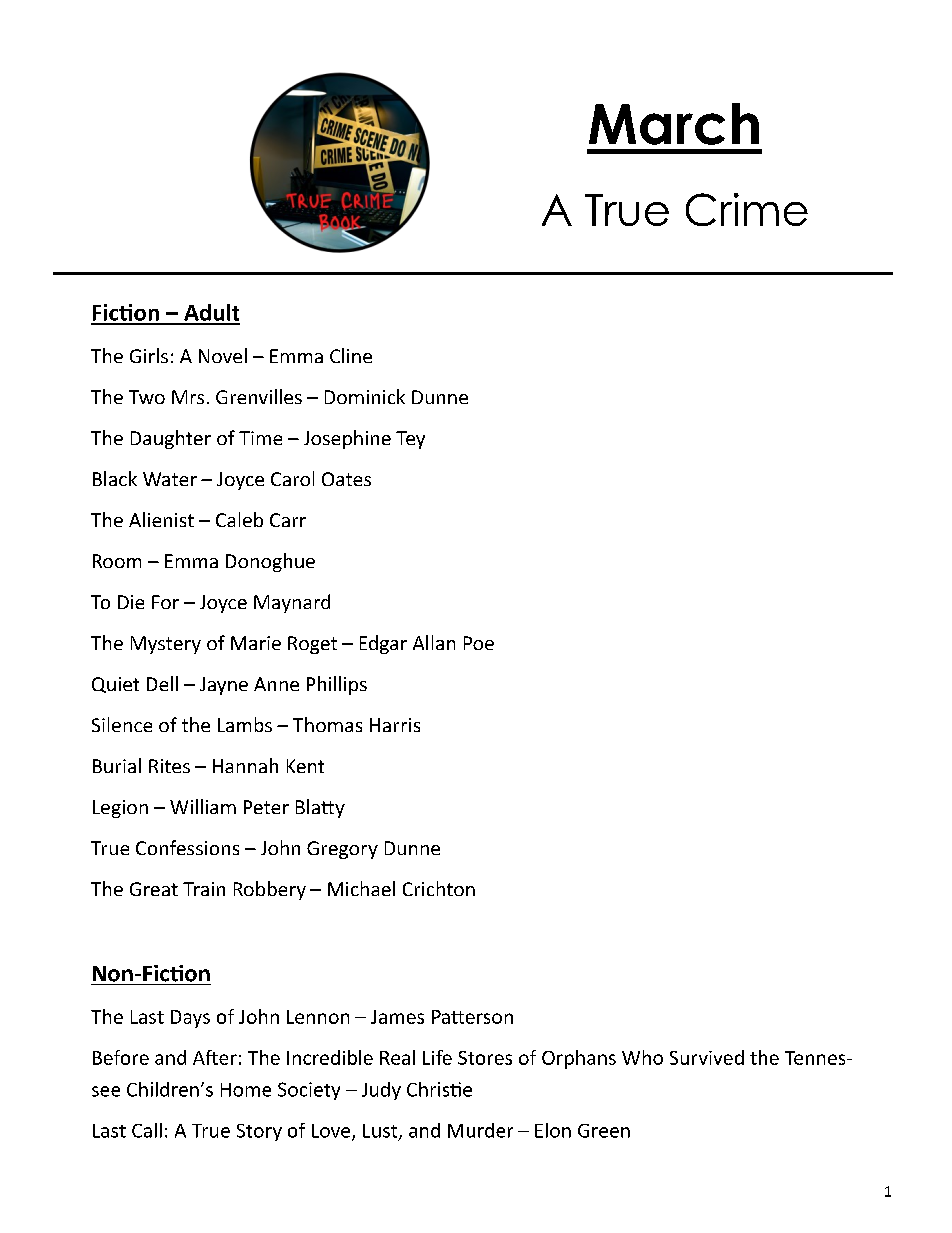  I want to click on Crime, so click(747, 209).
